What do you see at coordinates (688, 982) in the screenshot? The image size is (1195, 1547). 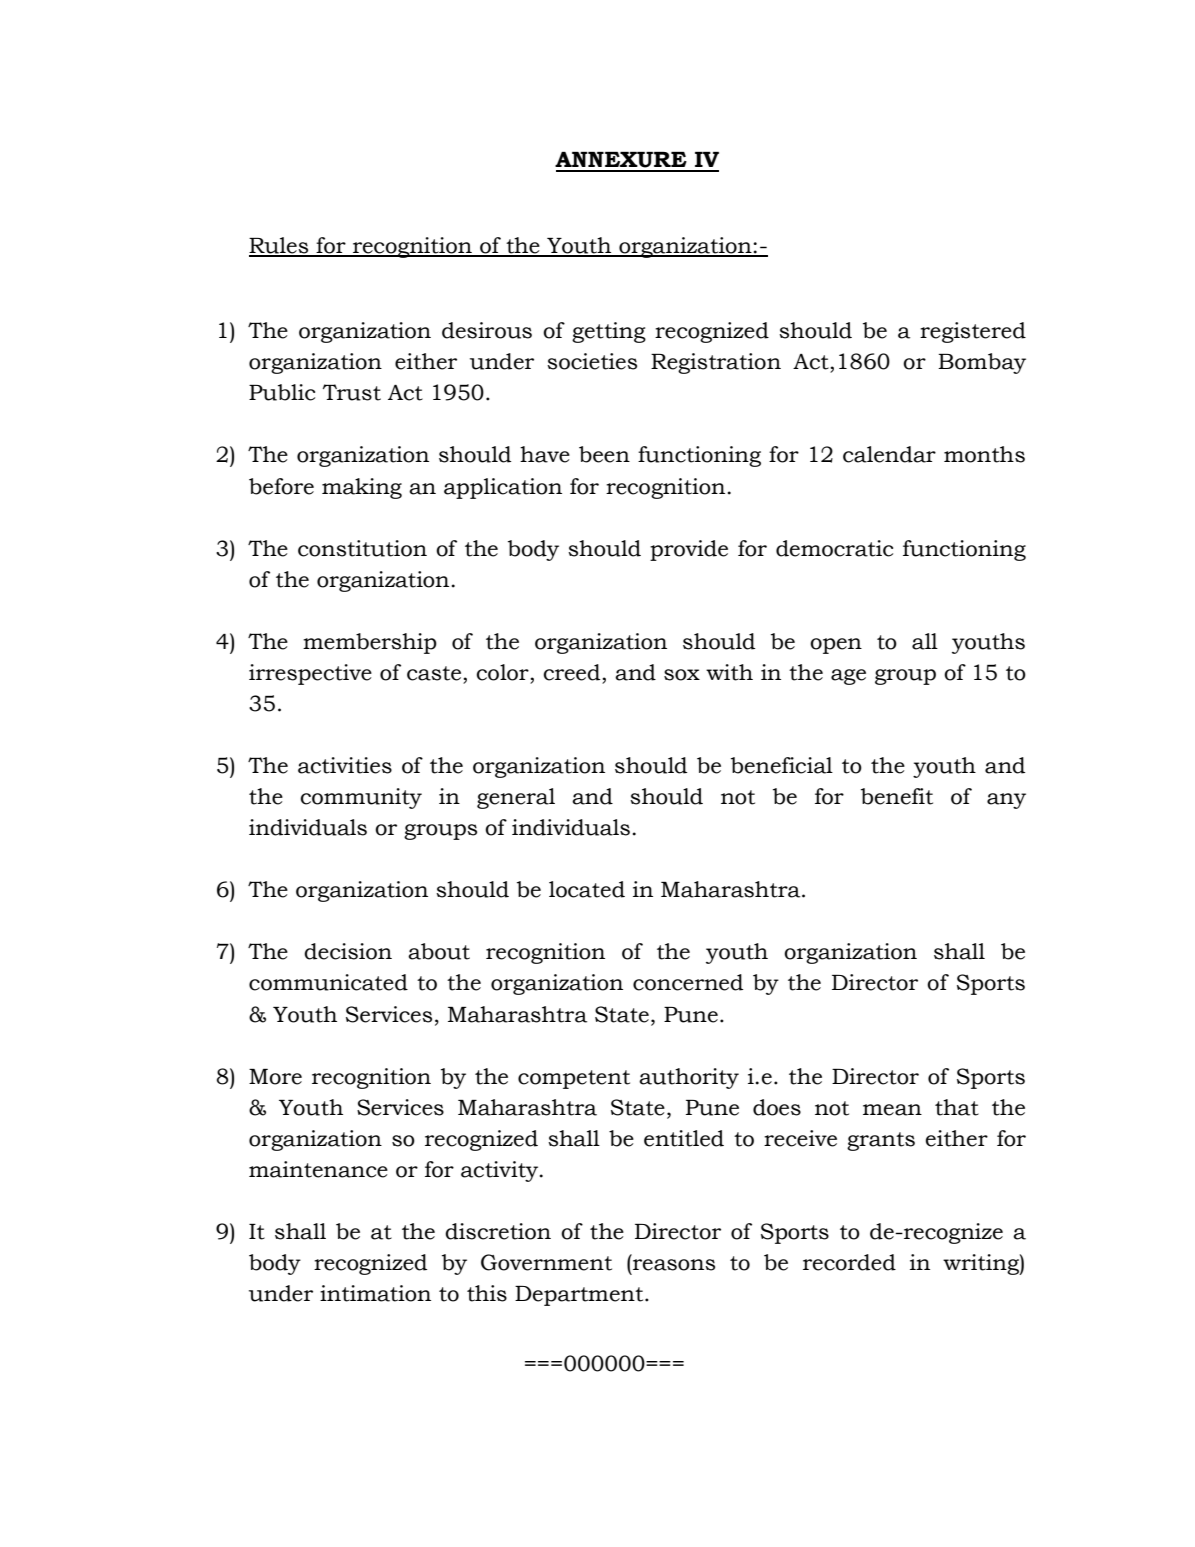 I see `concerned` at bounding box center [688, 982].
